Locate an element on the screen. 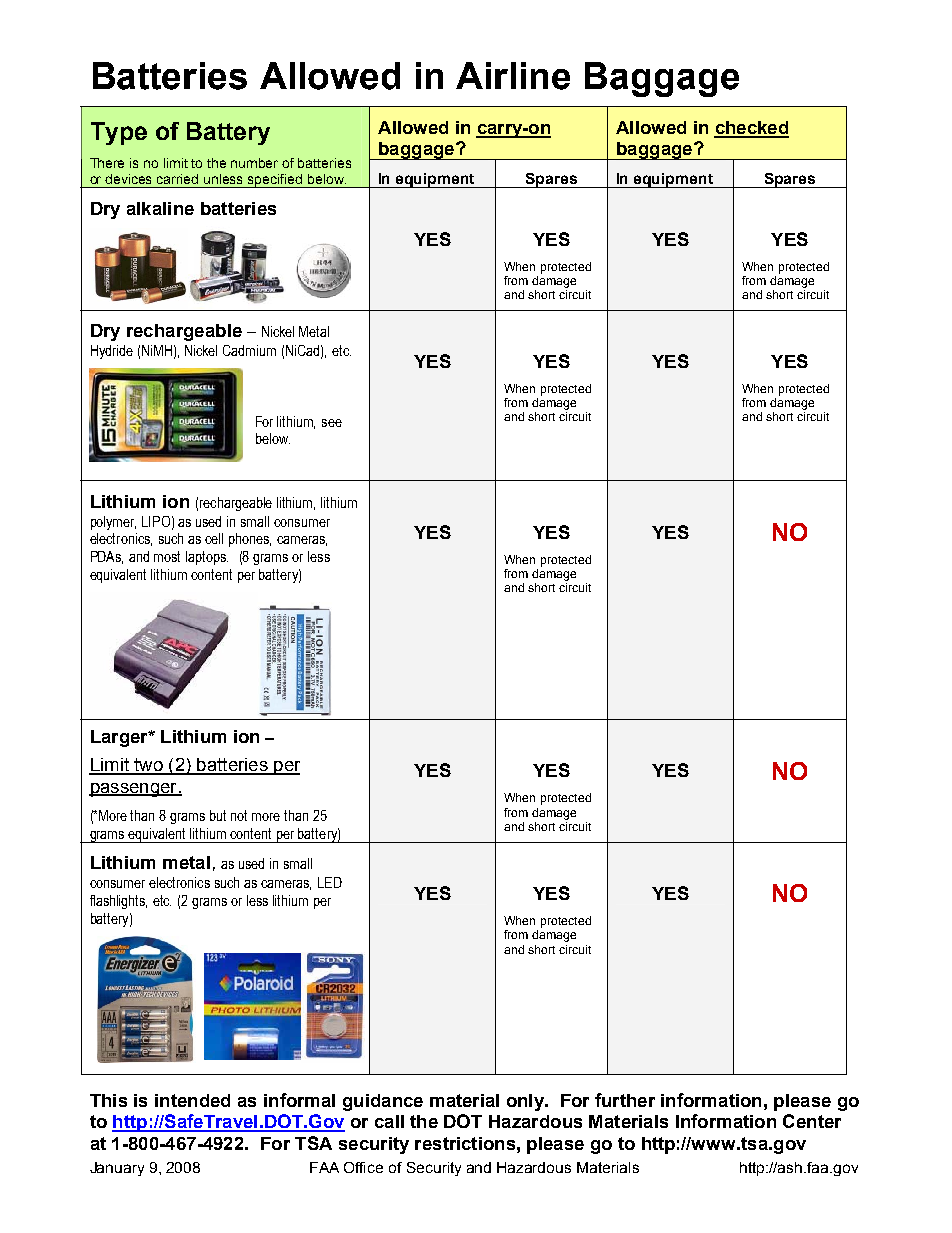  phones is located at coordinates (250, 540).
